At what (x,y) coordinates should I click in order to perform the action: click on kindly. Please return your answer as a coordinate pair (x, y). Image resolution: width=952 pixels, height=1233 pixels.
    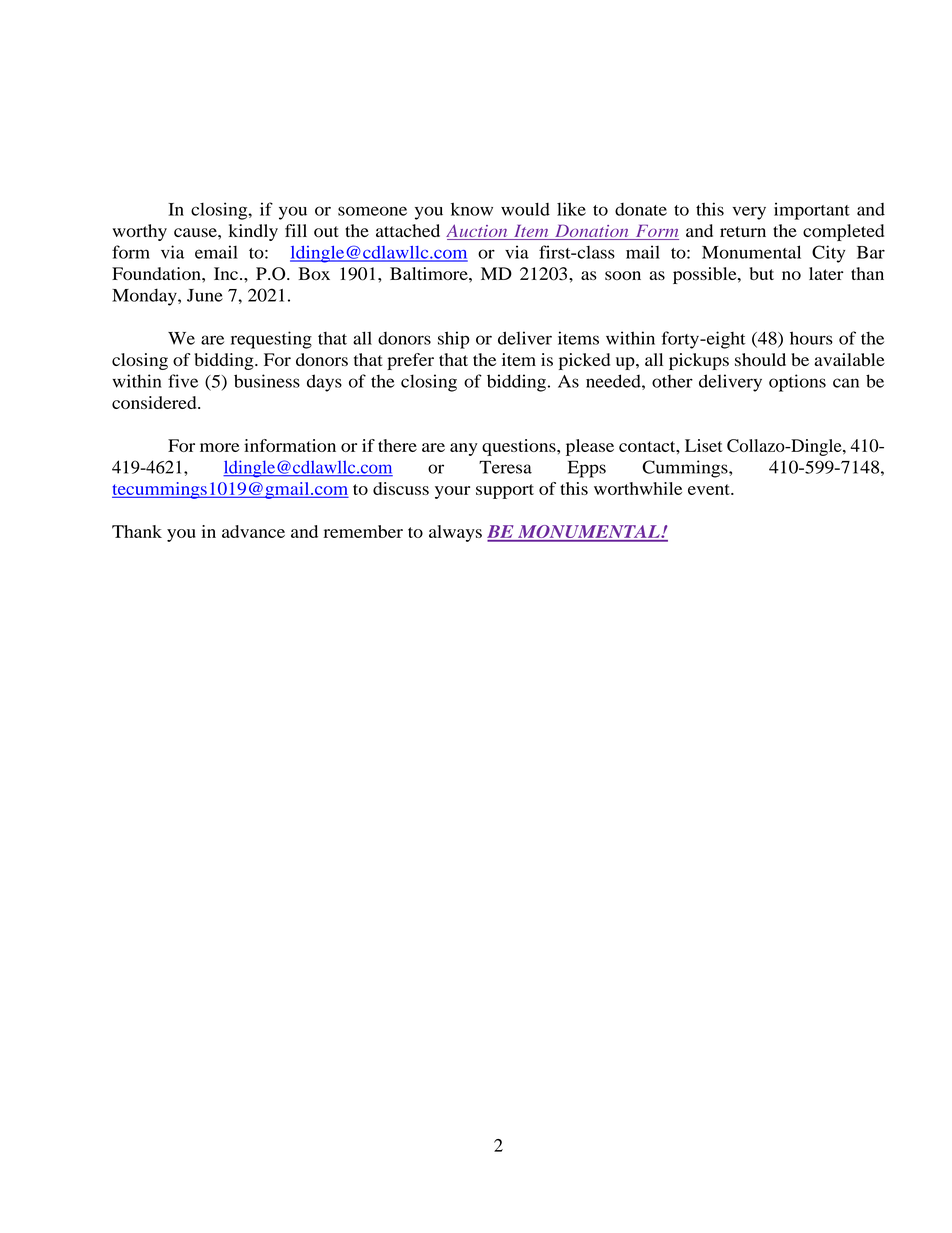
    Looking at the image, I should click on (253, 232).
